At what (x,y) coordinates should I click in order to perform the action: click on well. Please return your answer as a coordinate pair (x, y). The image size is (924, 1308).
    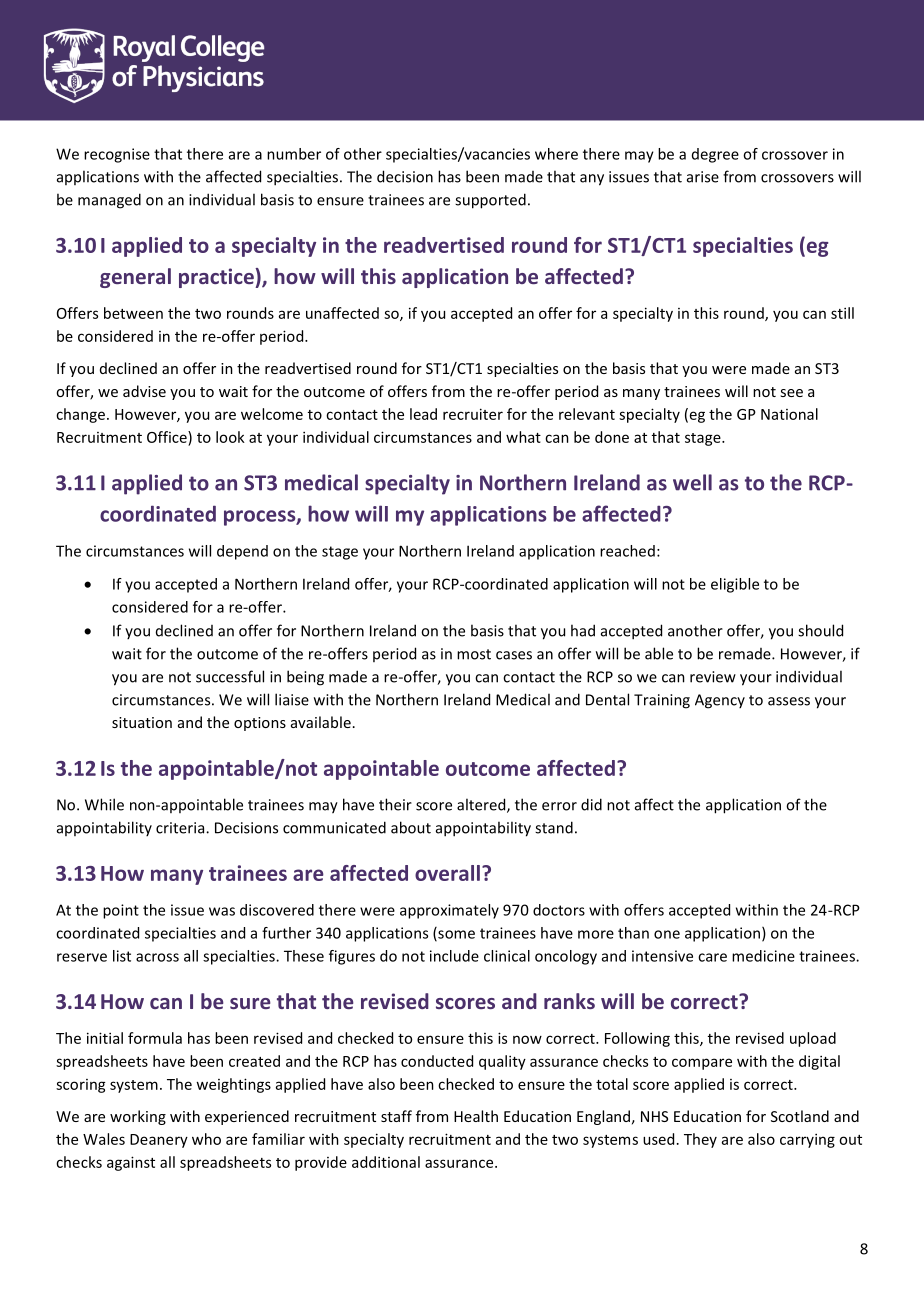
    Looking at the image, I should click on (692, 482).
